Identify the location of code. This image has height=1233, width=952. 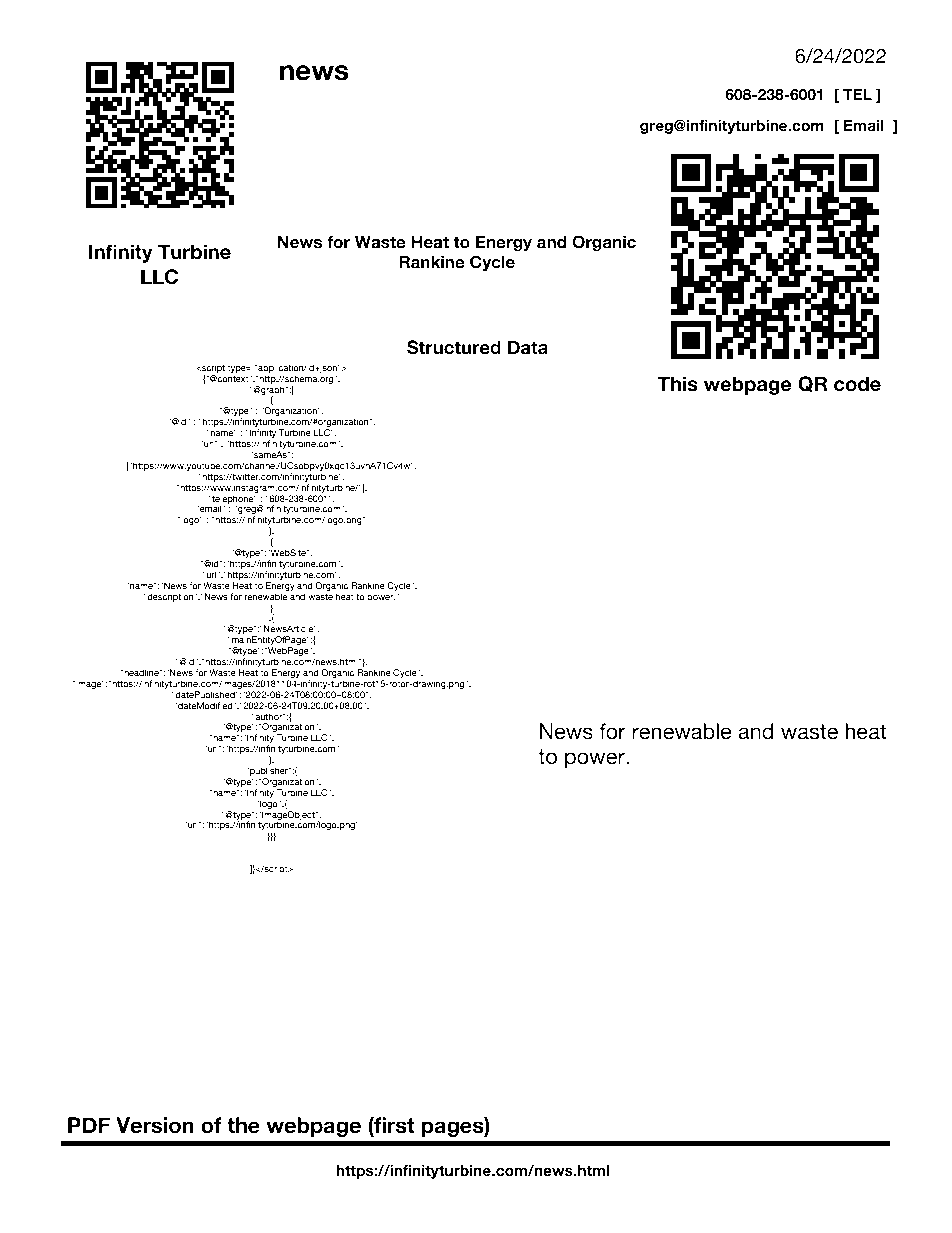
(857, 384).
